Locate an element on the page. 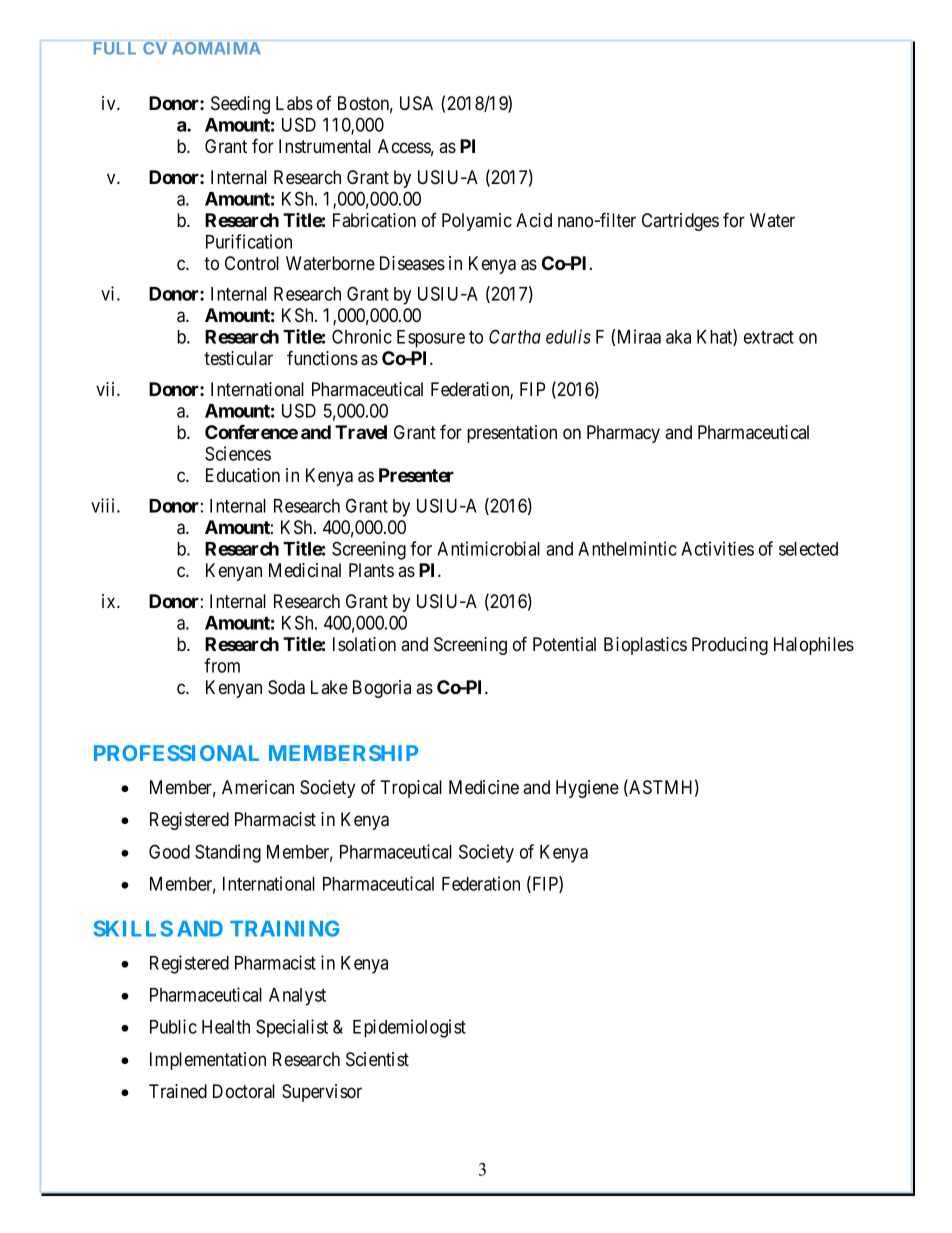  Acid is located at coordinates (534, 220).
